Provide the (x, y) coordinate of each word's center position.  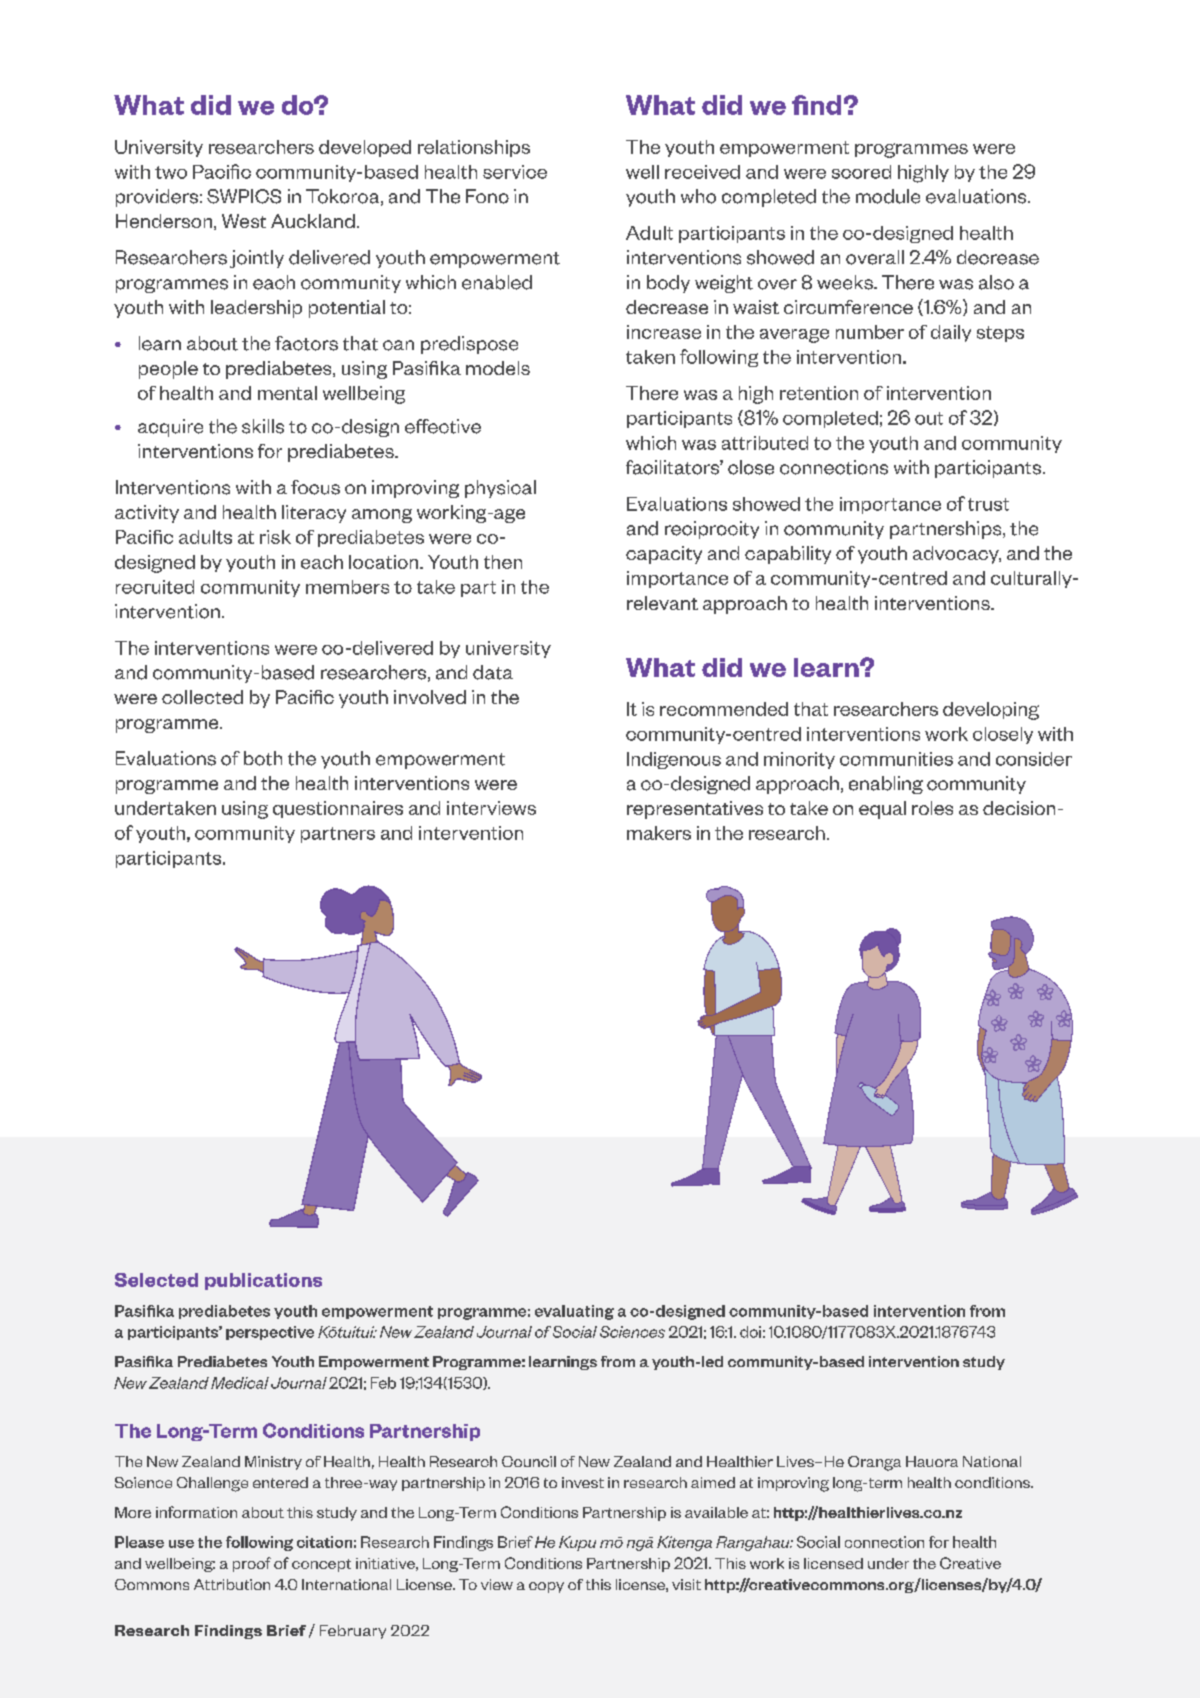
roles (932, 808)
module (888, 196)
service (515, 172)
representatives (695, 810)
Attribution (232, 1584)
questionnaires (338, 809)
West (244, 221)
